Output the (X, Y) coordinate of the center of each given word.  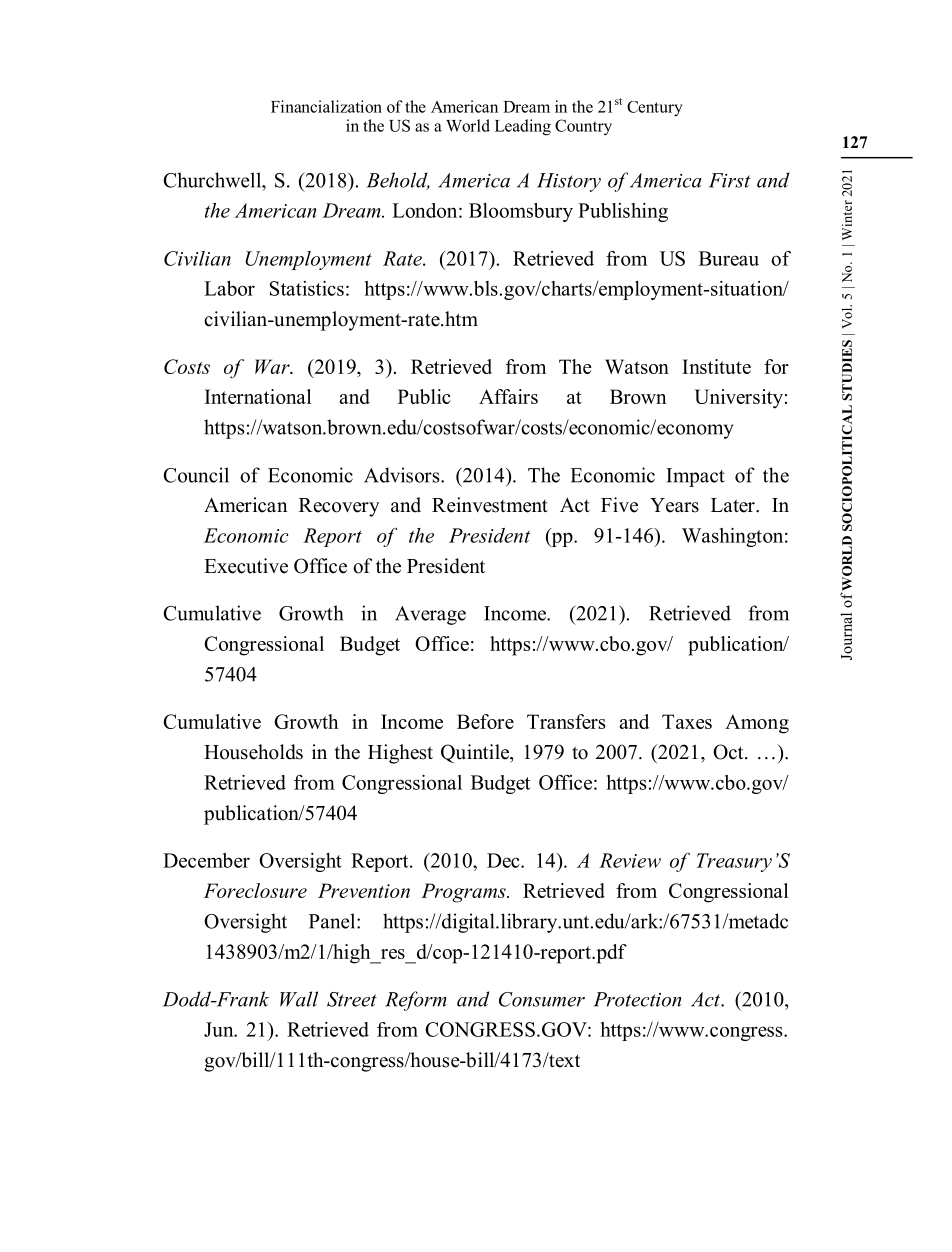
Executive (246, 566)
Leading (523, 127)
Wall (299, 999)
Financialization (326, 106)
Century (655, 109)
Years (674, 505)
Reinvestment (490, 505)
